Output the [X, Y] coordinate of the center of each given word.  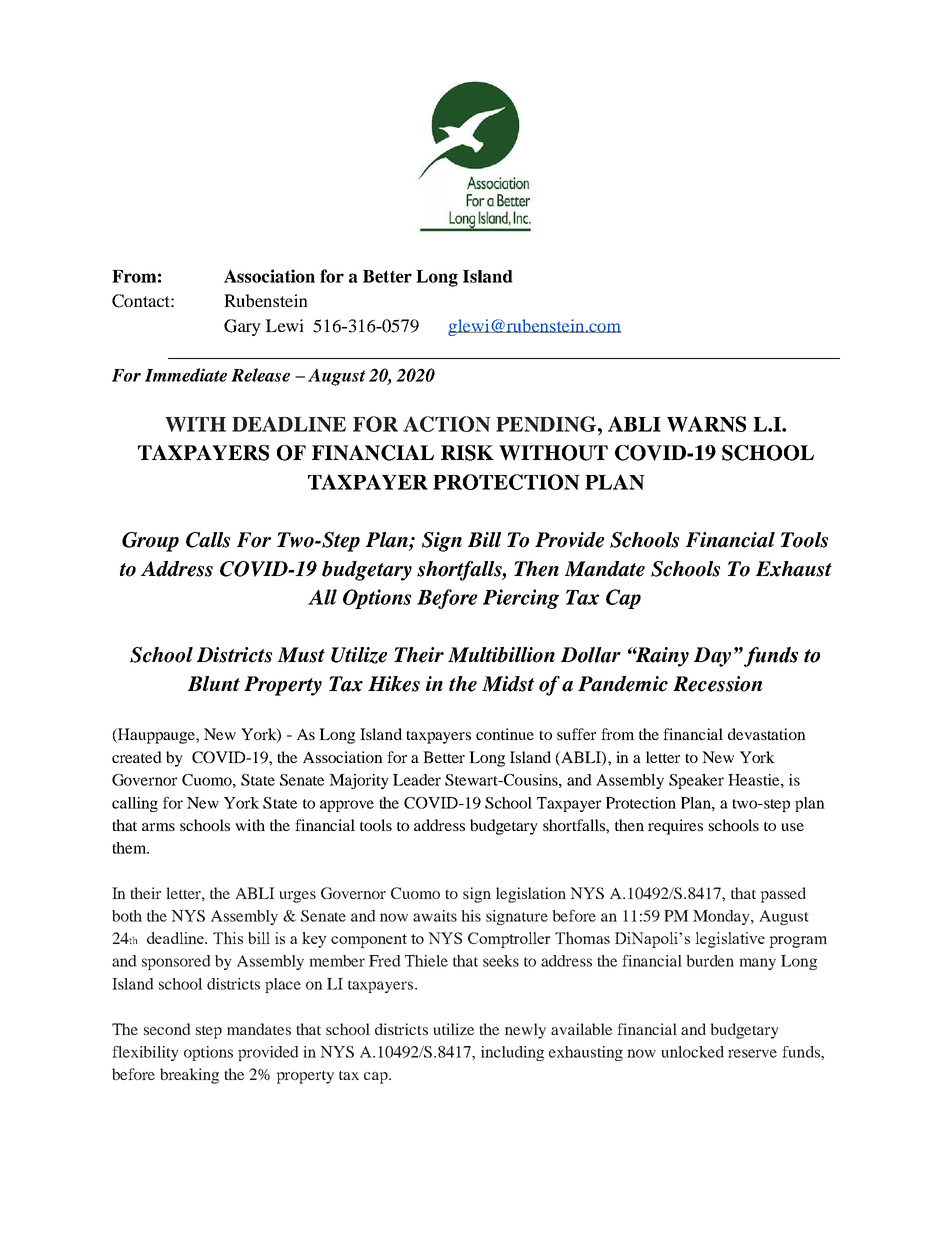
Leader [417, 780]
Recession [717, 684]
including [512, 1053]
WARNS [706, 424]
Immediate [186, 375]
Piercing [521, 599]
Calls [208, 540]
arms [158, 827]
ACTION [447, 424]
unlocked [692, 1052]
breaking [189, 1076]
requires [675, 827]
